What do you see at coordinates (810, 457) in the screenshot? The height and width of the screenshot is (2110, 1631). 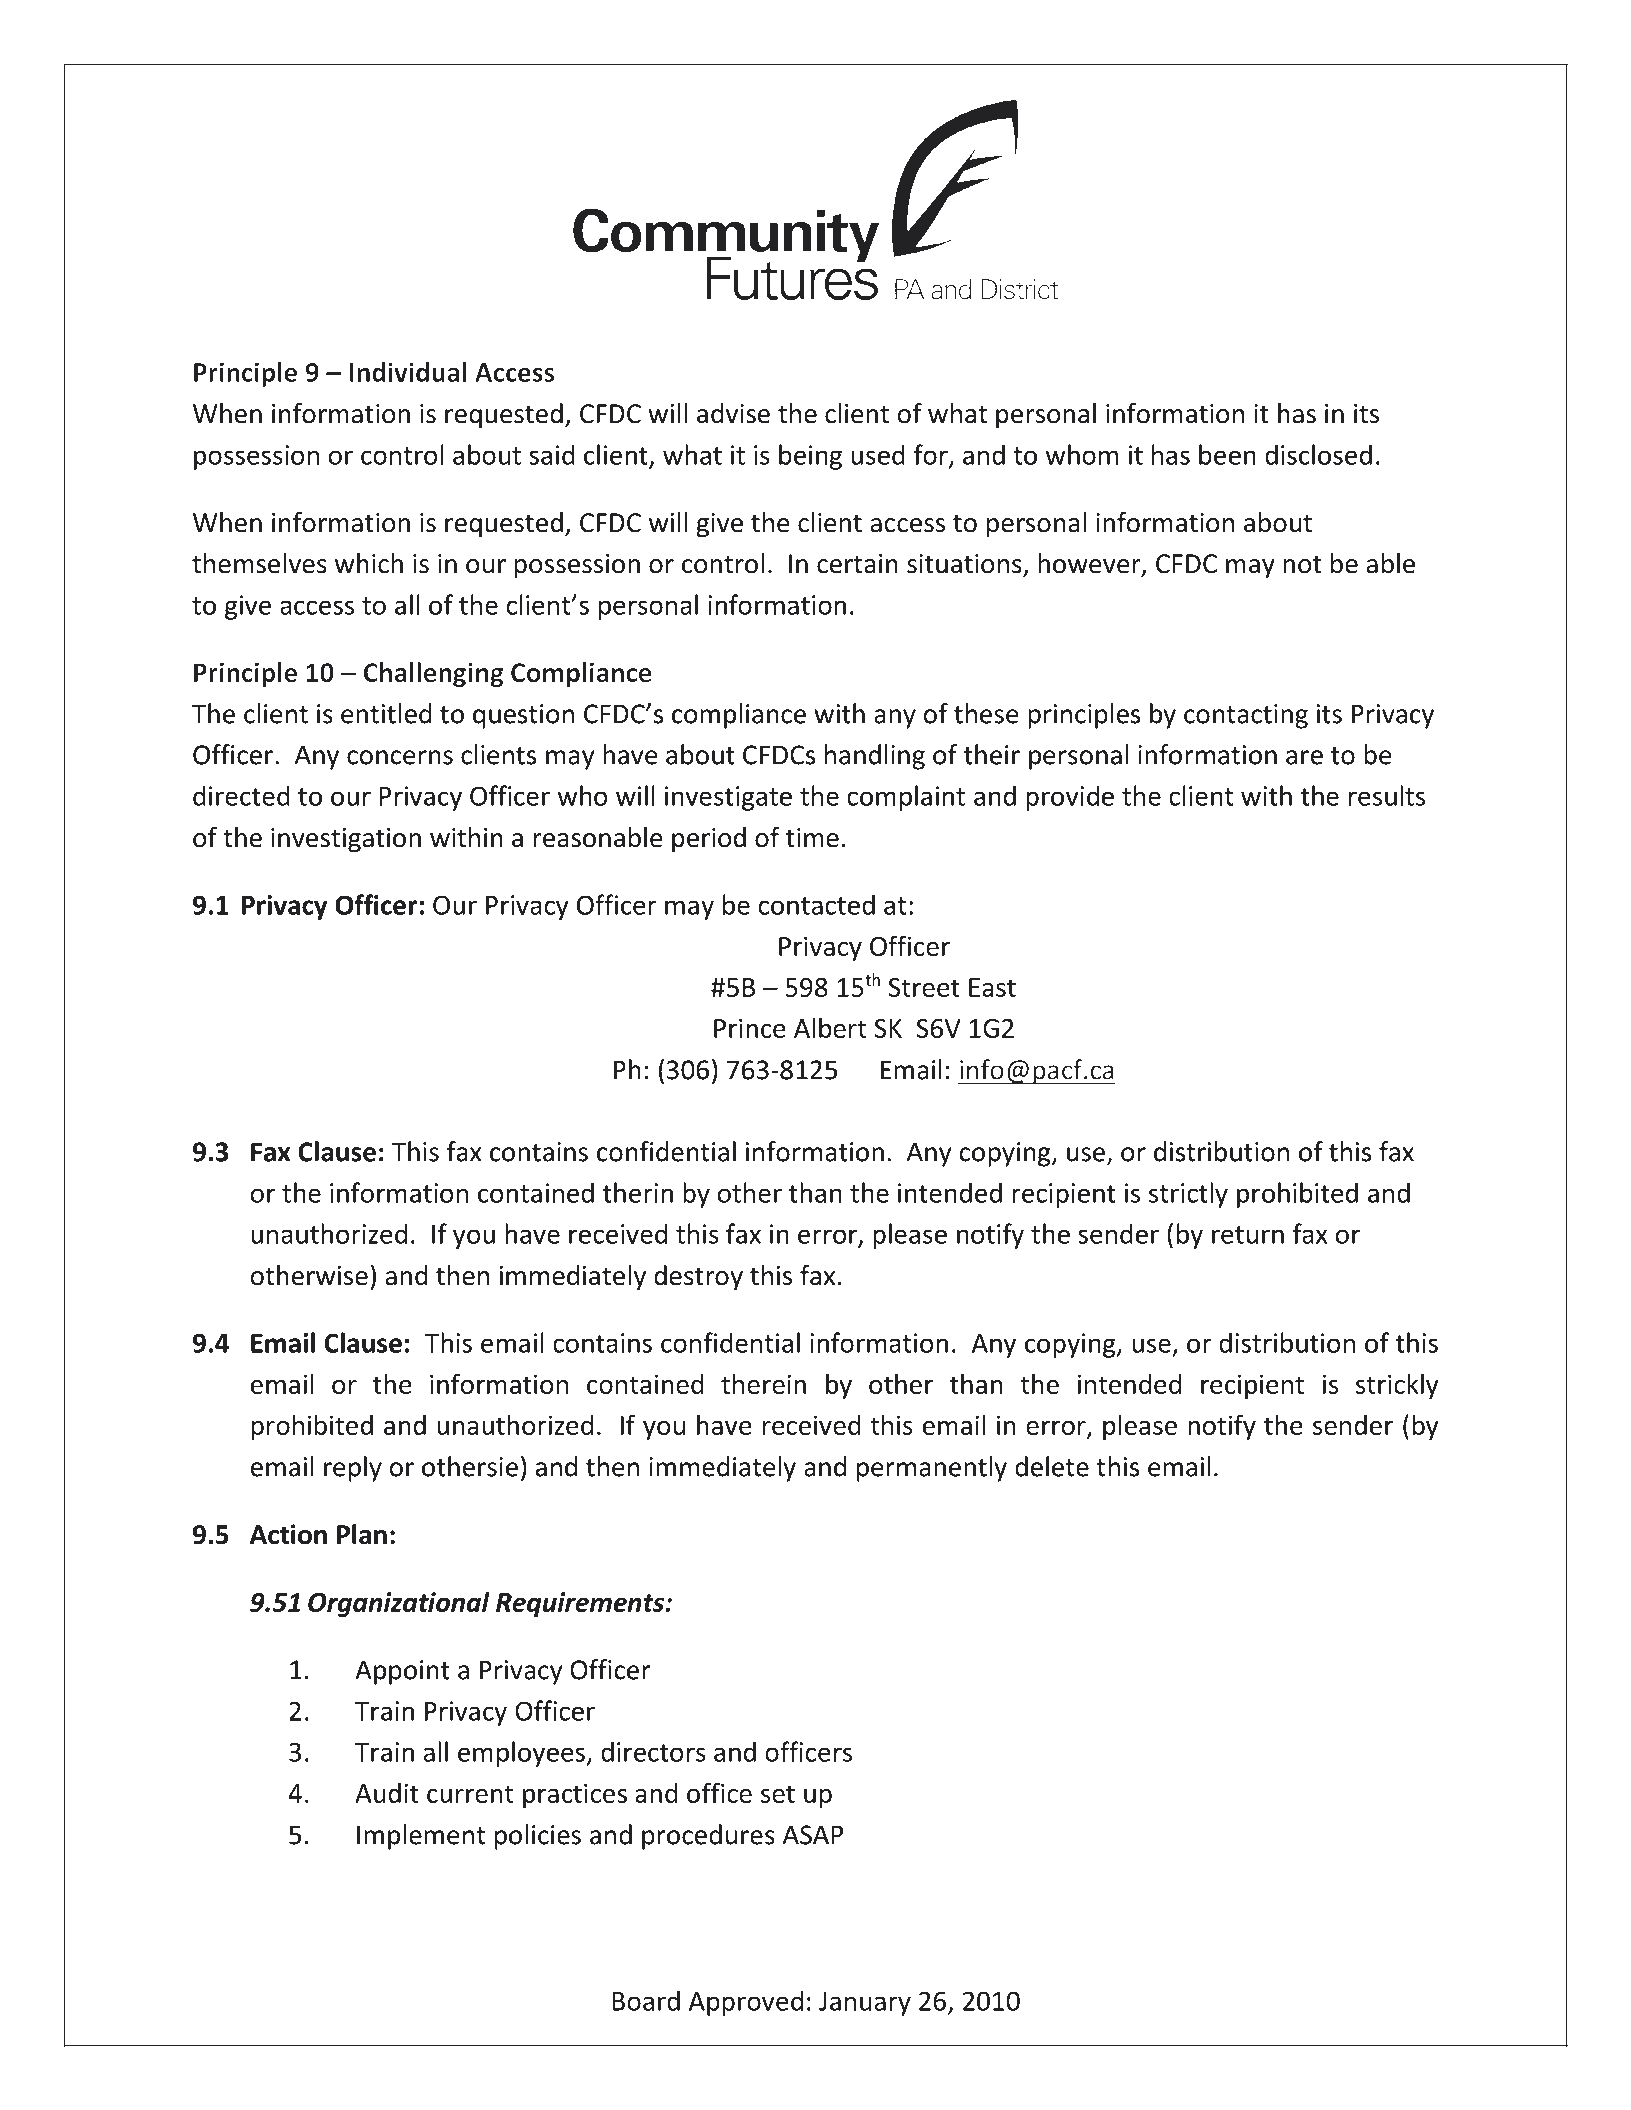 I see `being` at bounding box center [810, 457].
